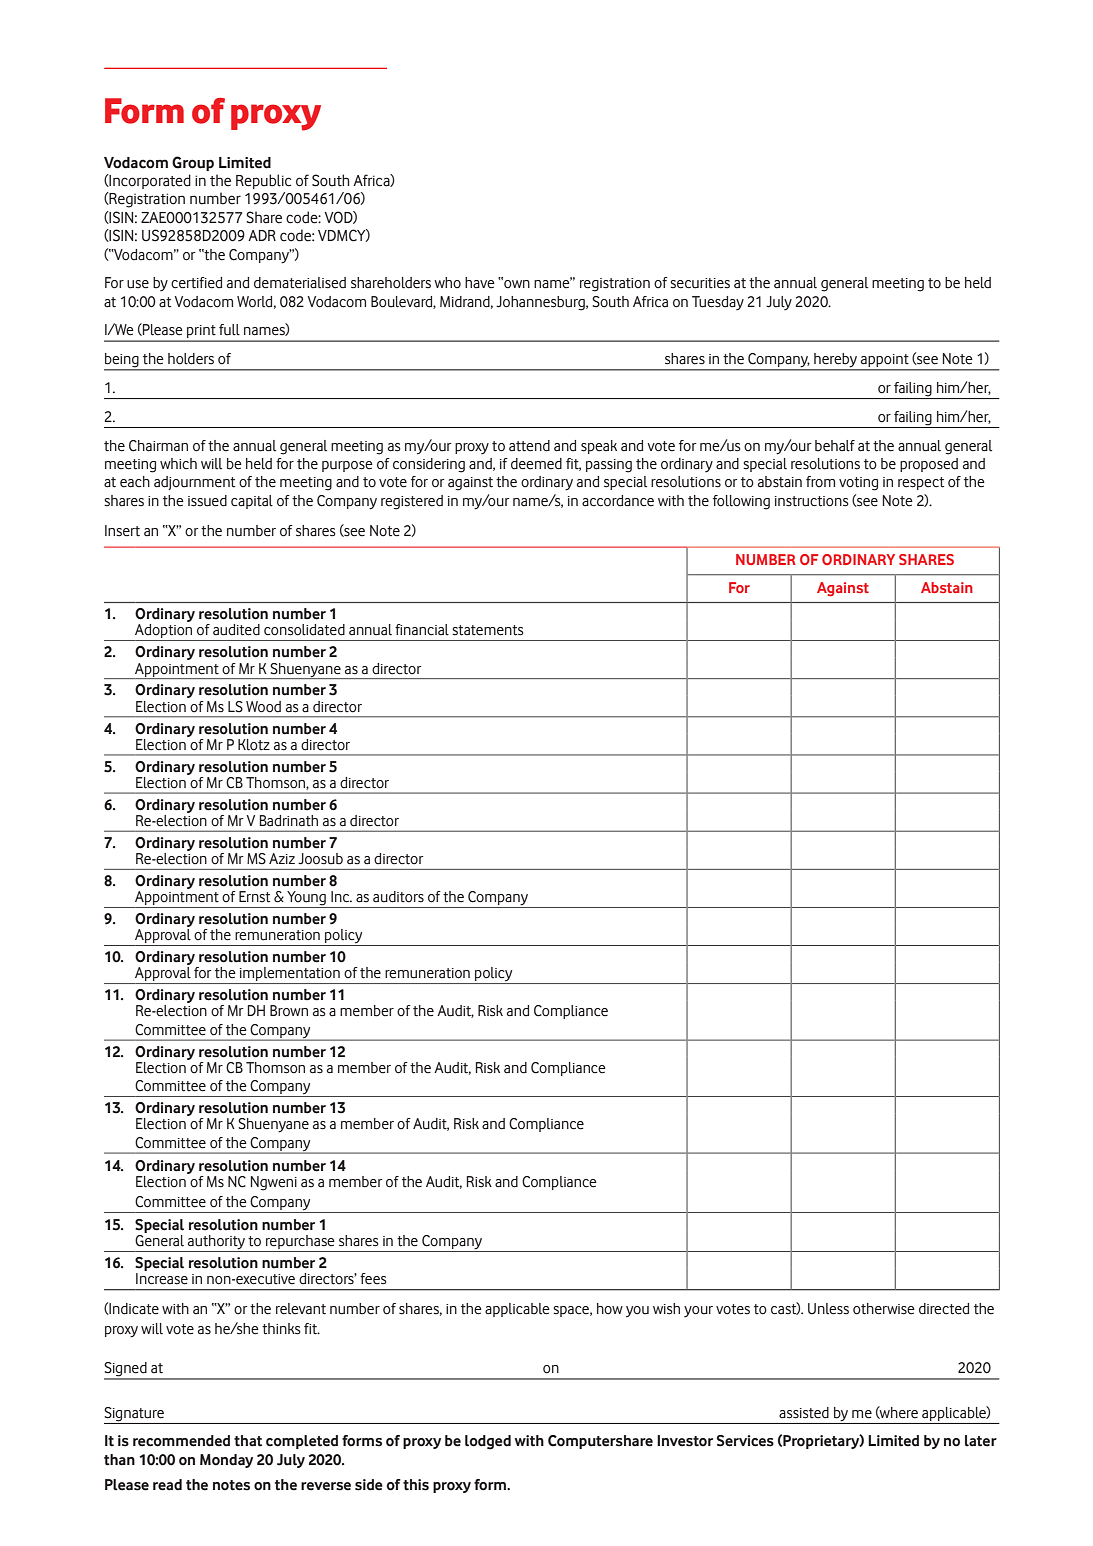 The width and height of the document is (1093, 1546). What do you see at coordinates (216, 1243) in the document?
I see `authority` at bounding box center [216, 1243].
